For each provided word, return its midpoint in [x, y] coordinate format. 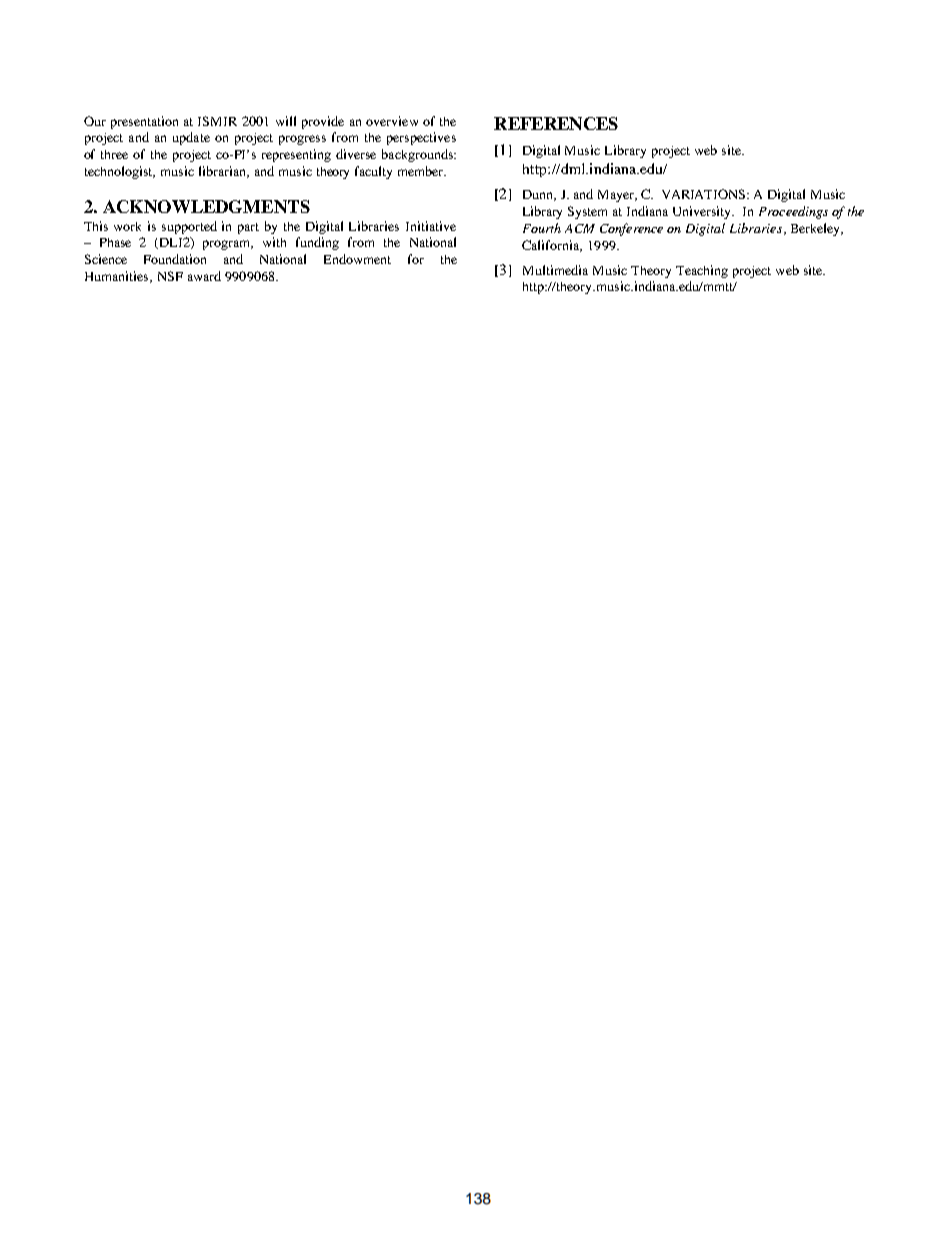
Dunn [539, 195]
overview [392, 121]
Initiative [431, 226]
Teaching [702, 271]
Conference [631, 229]
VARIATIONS [705, 194]
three [114, 154]
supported [189, 227]
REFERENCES [556, 123]
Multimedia [555, 270]
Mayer [617, 196]
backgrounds [418, 155]
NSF [170, 276]
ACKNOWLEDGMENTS [206, 206]
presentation [144, 122]
